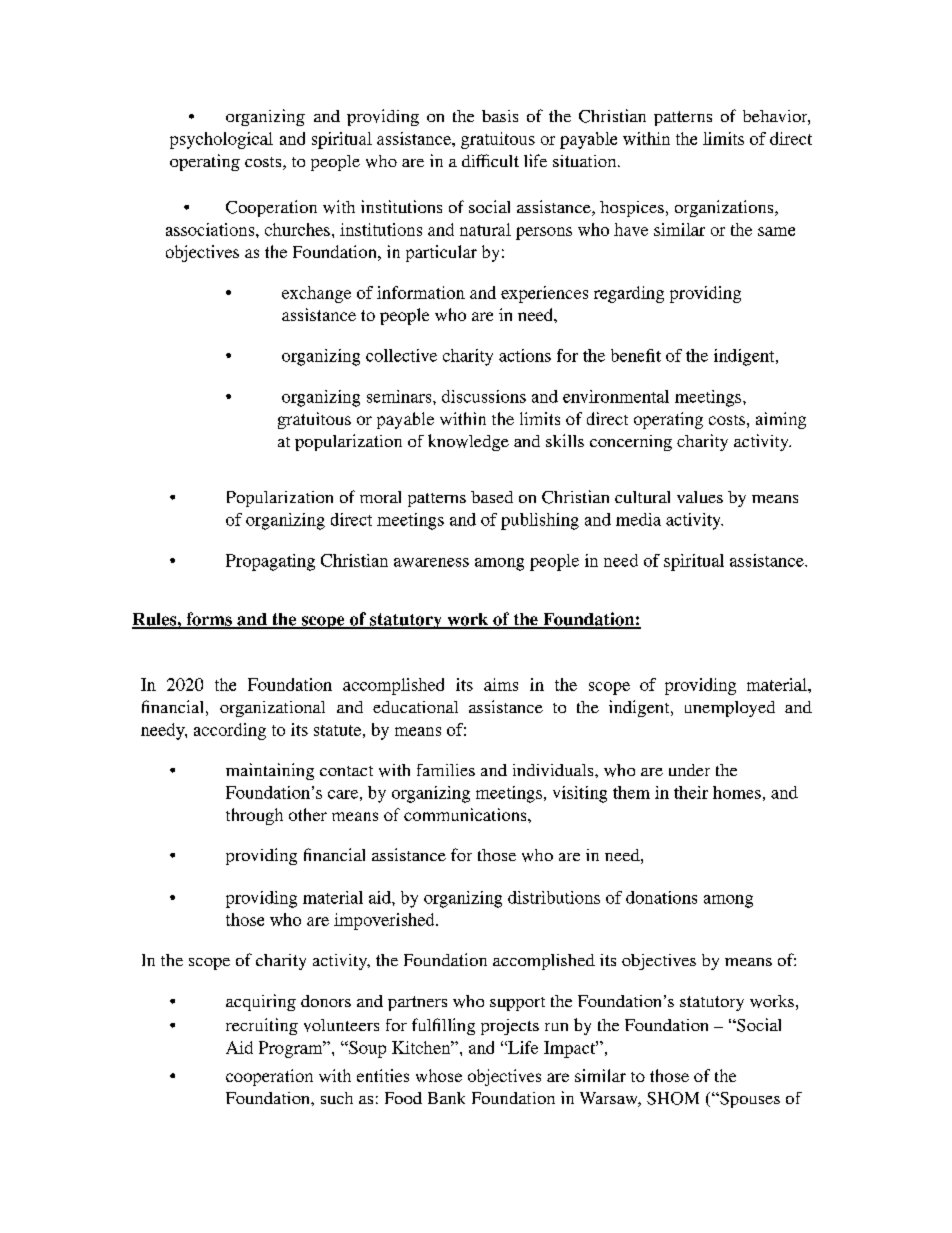 This document has height=1233, width=952. What do you see at coordinates (490, 160) in the document?
I see `difficult` at bounding box center [490, 160].
